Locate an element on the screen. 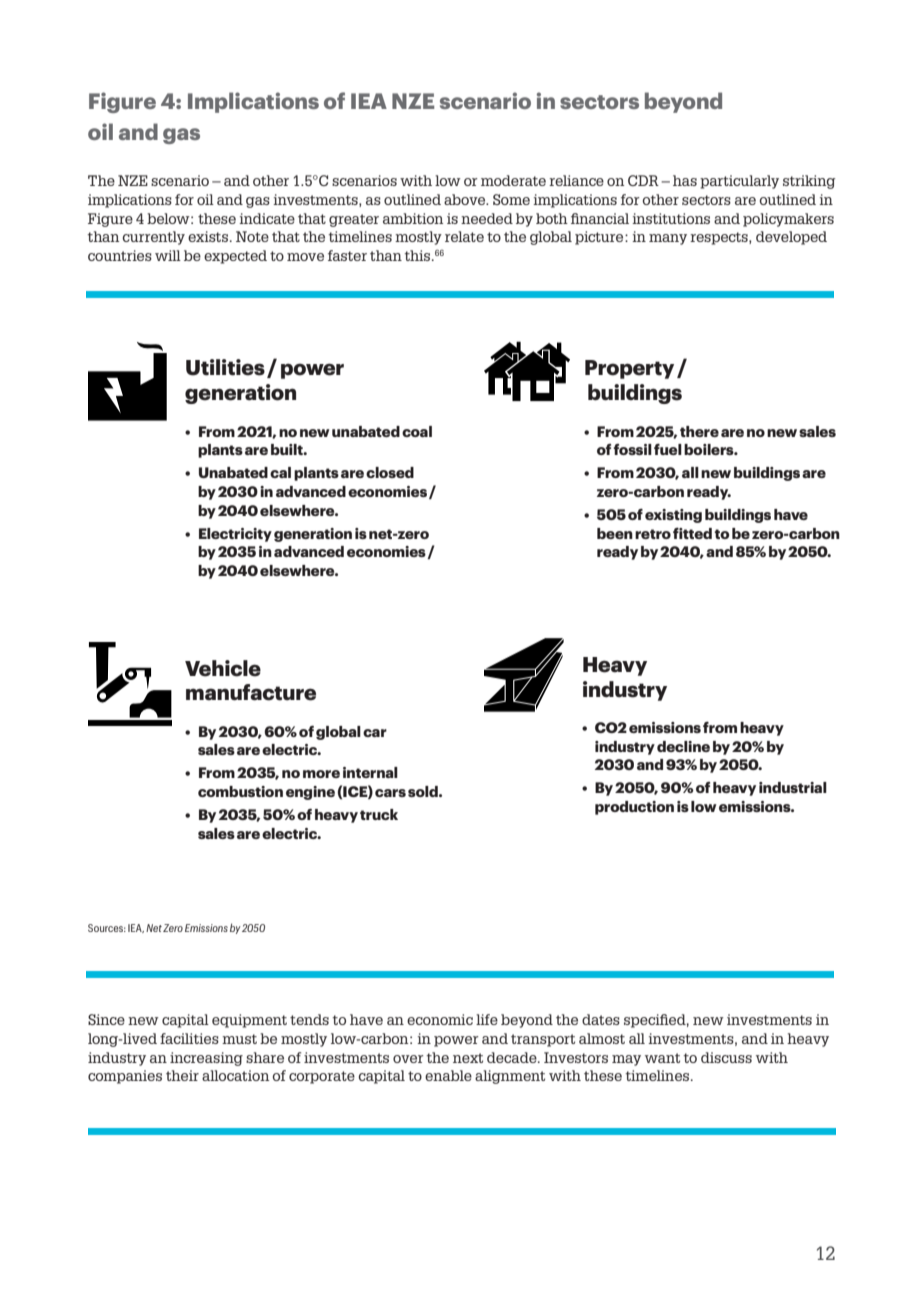 Image resolution: width=924 pixels, height=1308 pixels. closed is located at coordinates (390, 472).
